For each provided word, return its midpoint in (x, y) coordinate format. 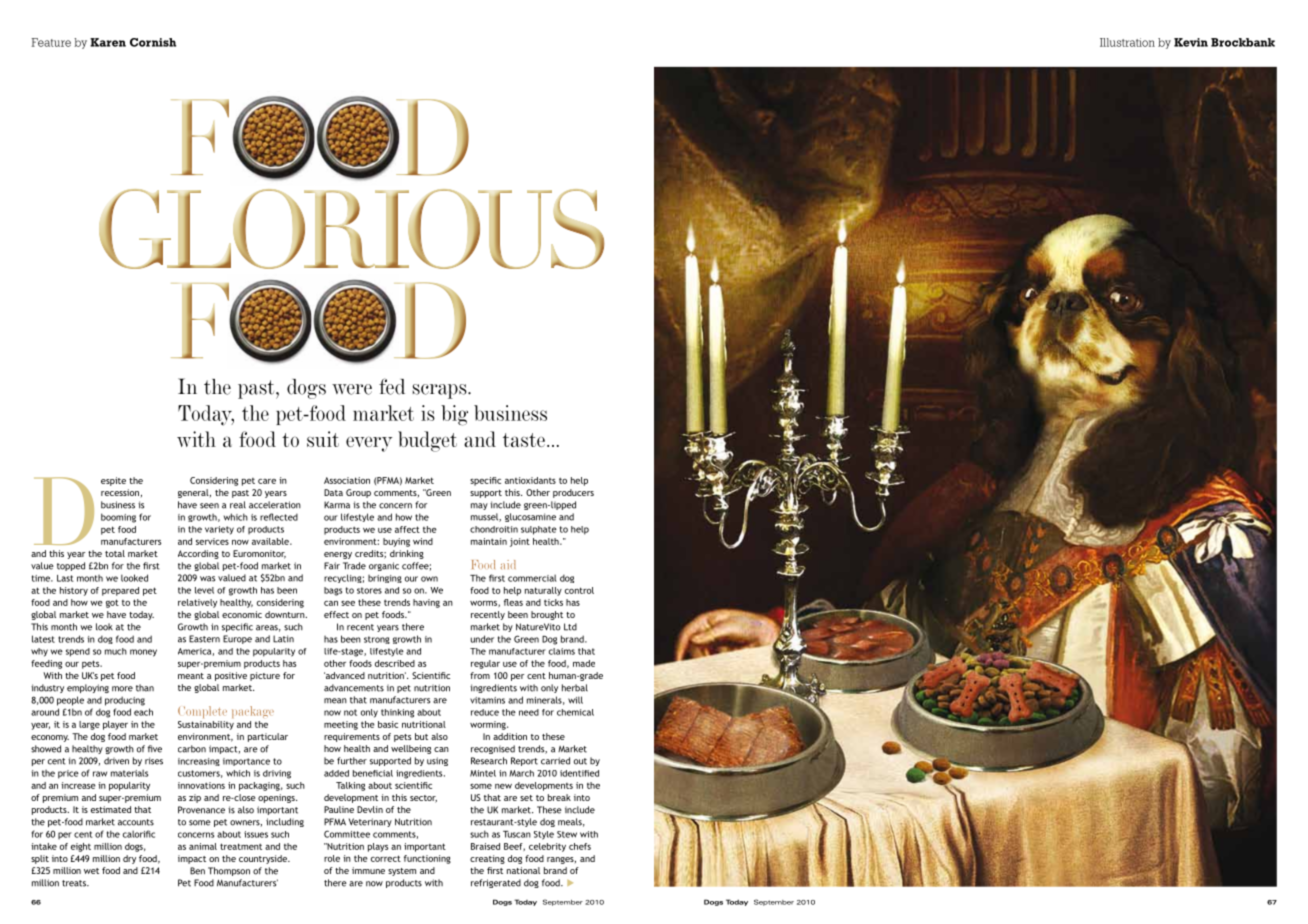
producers (573, 493)
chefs (580, 846)
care (267, 481)
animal (203, 846)
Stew (567, 834)
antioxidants (530, 480)
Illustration (1127, 42)
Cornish (153, 42)
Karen (108, 42)
